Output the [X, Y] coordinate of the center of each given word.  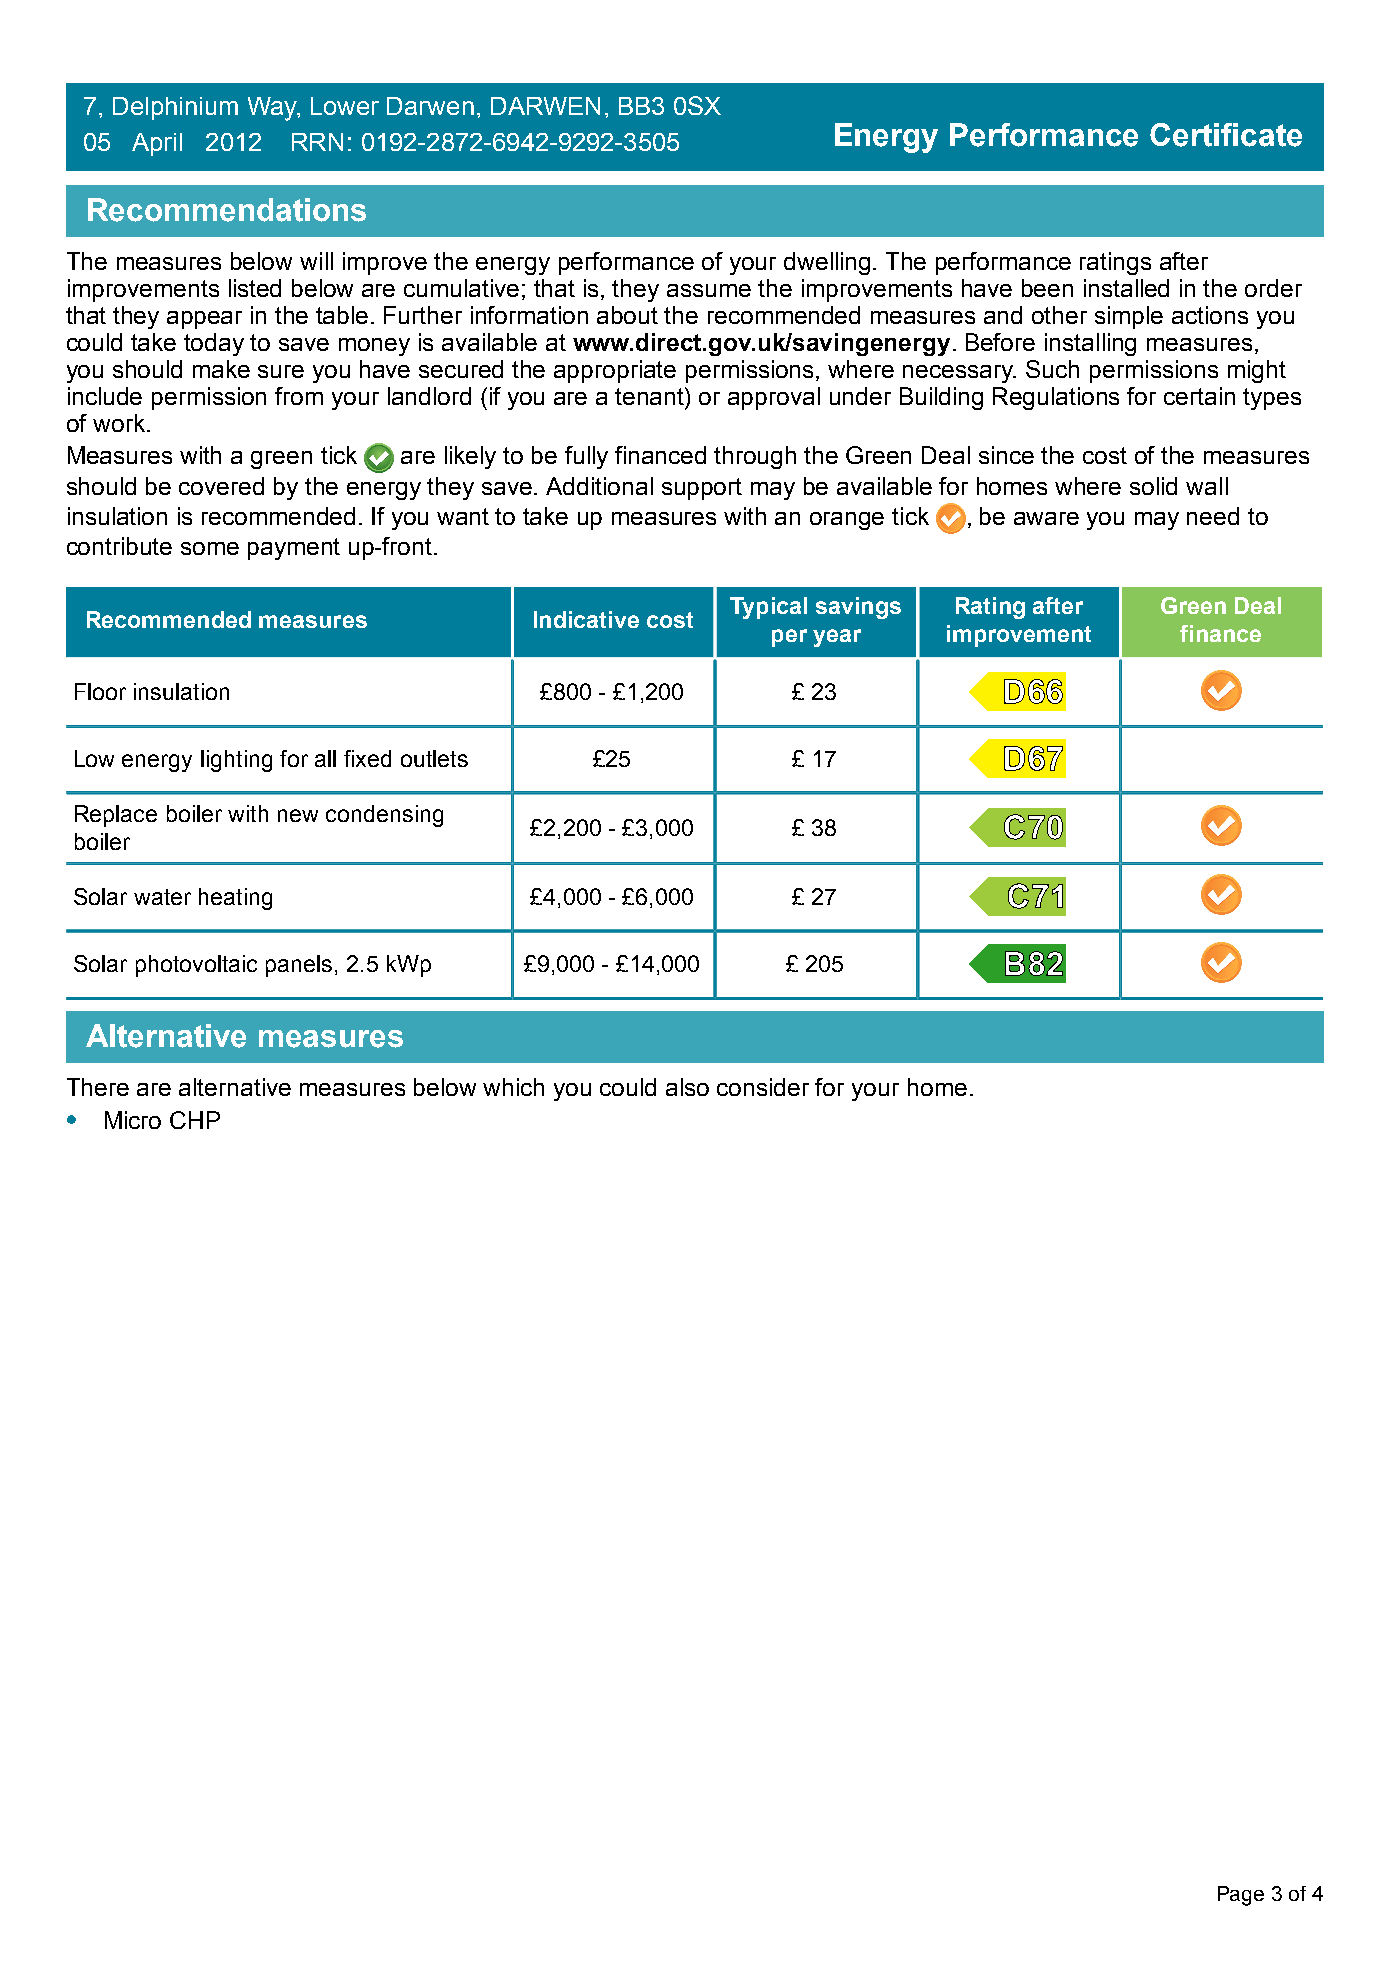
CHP [195, 1120]
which [513, 1087]
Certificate [1226, 135]
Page [1241, 1896]
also [687, 1087]
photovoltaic [196, 966]
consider [763, 1087]
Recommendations [227, 210]
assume [709, 290]
